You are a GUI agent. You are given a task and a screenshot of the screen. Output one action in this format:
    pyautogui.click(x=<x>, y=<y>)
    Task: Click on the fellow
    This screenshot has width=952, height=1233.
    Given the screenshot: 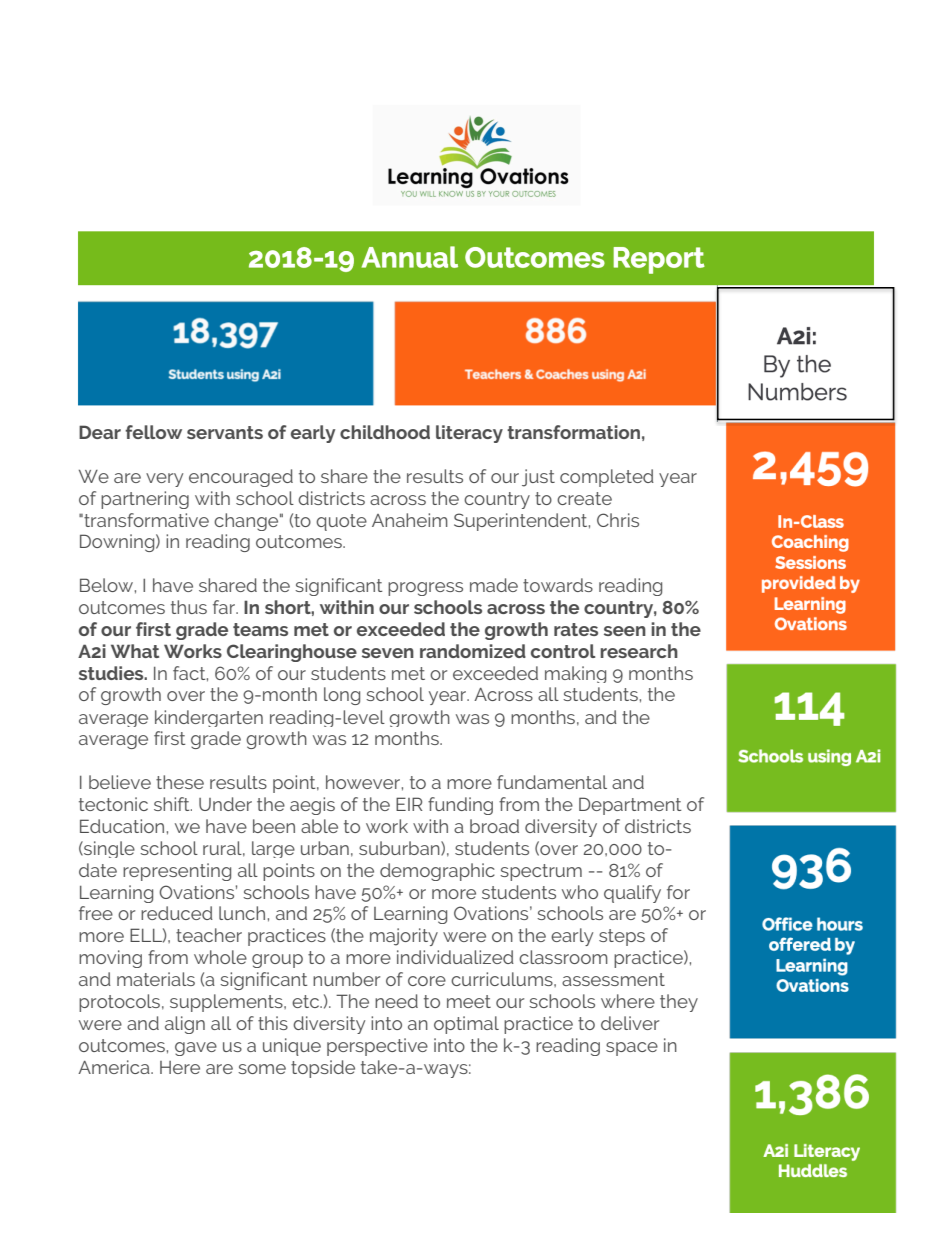 What is the action you would take?
    pyautogui.click(x=153, y=432)
